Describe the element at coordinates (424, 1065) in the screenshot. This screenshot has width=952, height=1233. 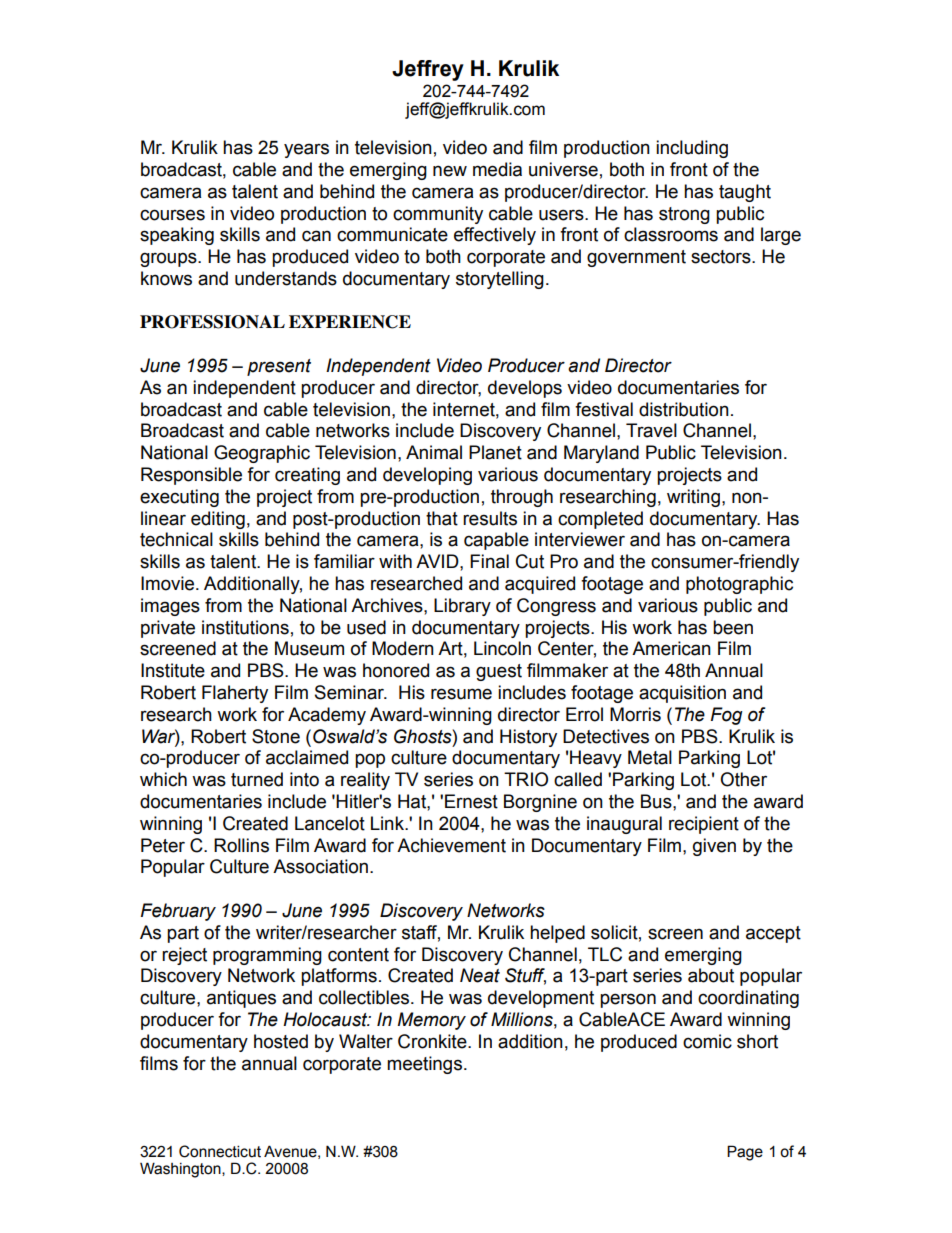
I see `meetings` at that location.
